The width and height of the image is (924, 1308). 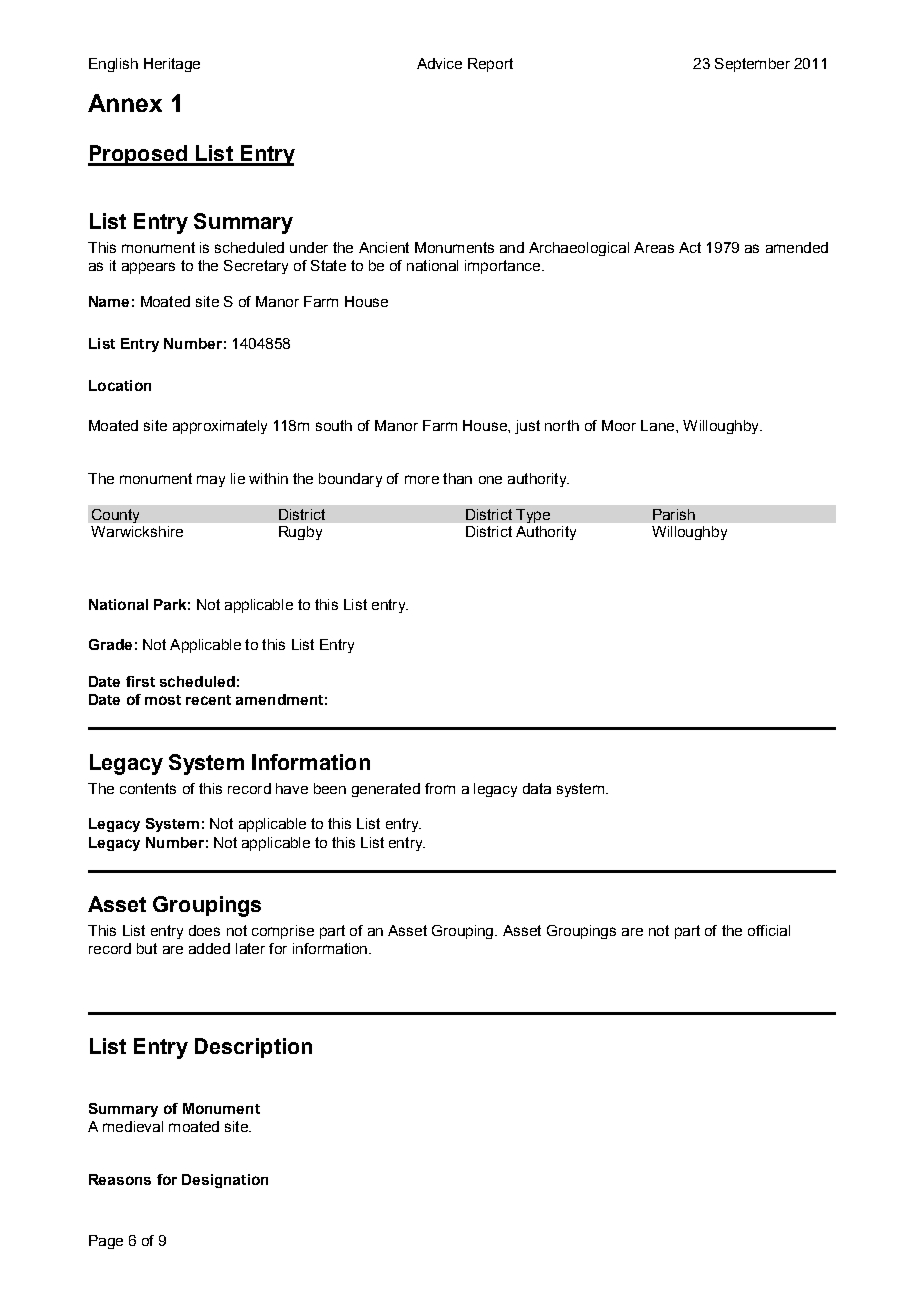 What do you see at coordinates (172, 65) in the image?
I see `Heritage` at bounding box center [172, 65].
